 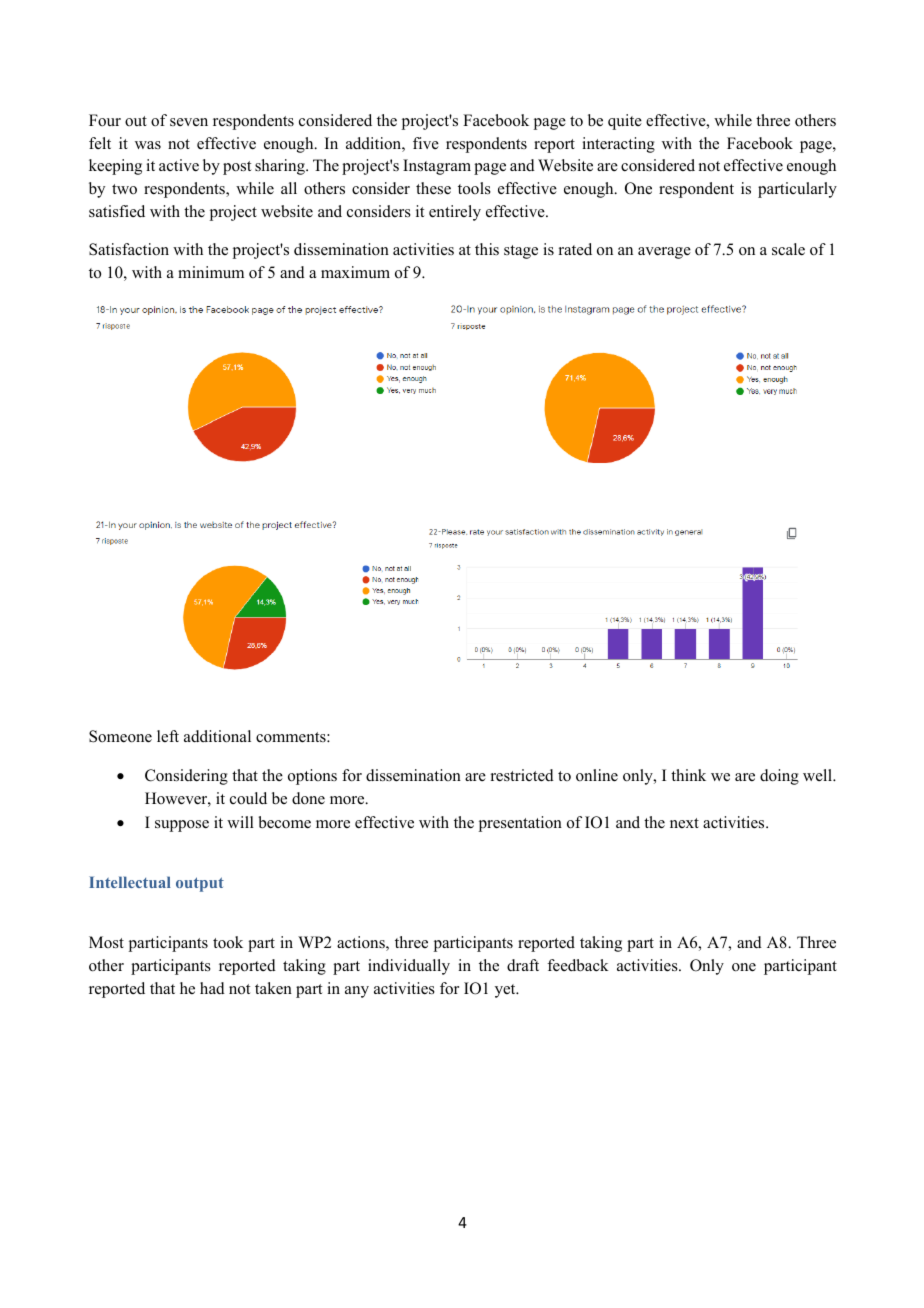 I want to click on five, so click(x=426, y=143).
